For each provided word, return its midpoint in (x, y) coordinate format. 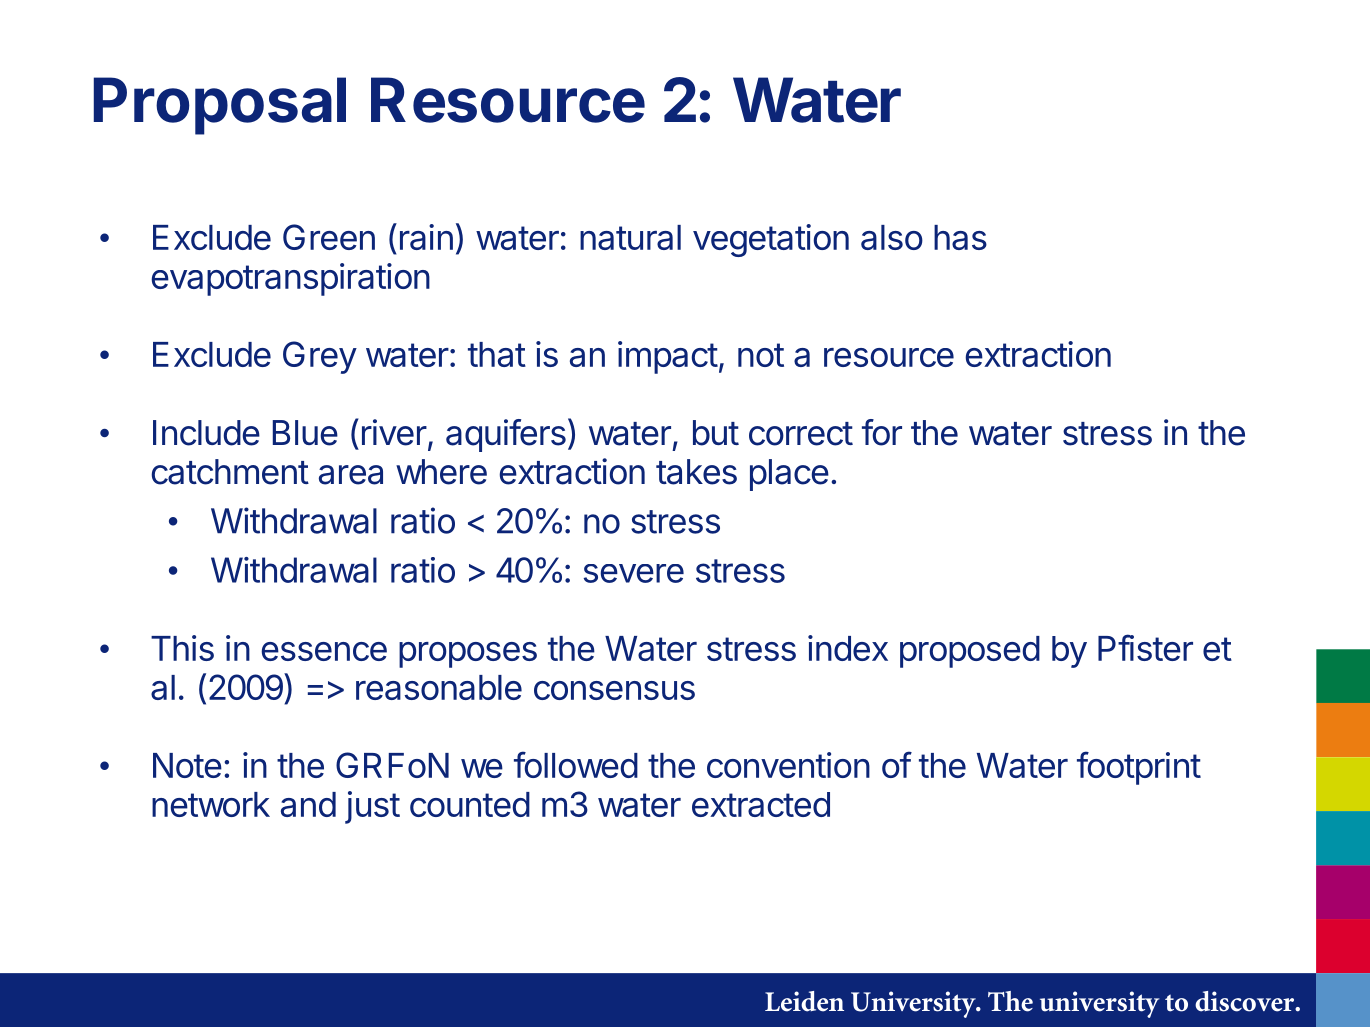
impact (668, 357)
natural (630, 237)
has (960, 237)
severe (634, 573)
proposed (970, 652)
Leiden (804, 1001)
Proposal (220, 106)
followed (576, 764)
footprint (1139, 768)
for (882, 432)
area (351, 475)
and (308, 804)
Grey (320, 357)
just (372, 807)
